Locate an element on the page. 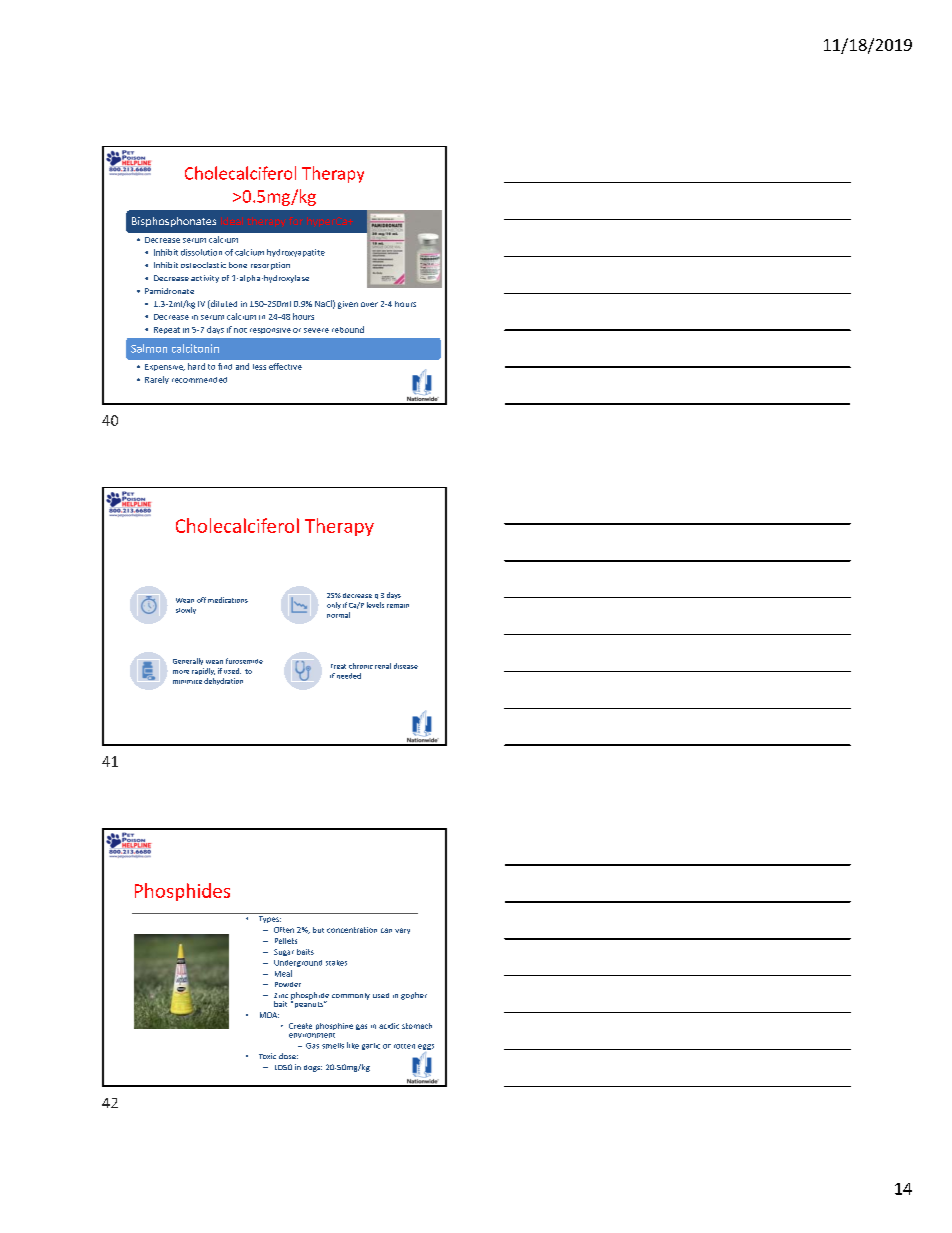  over is located at coordinates (369, 304).
